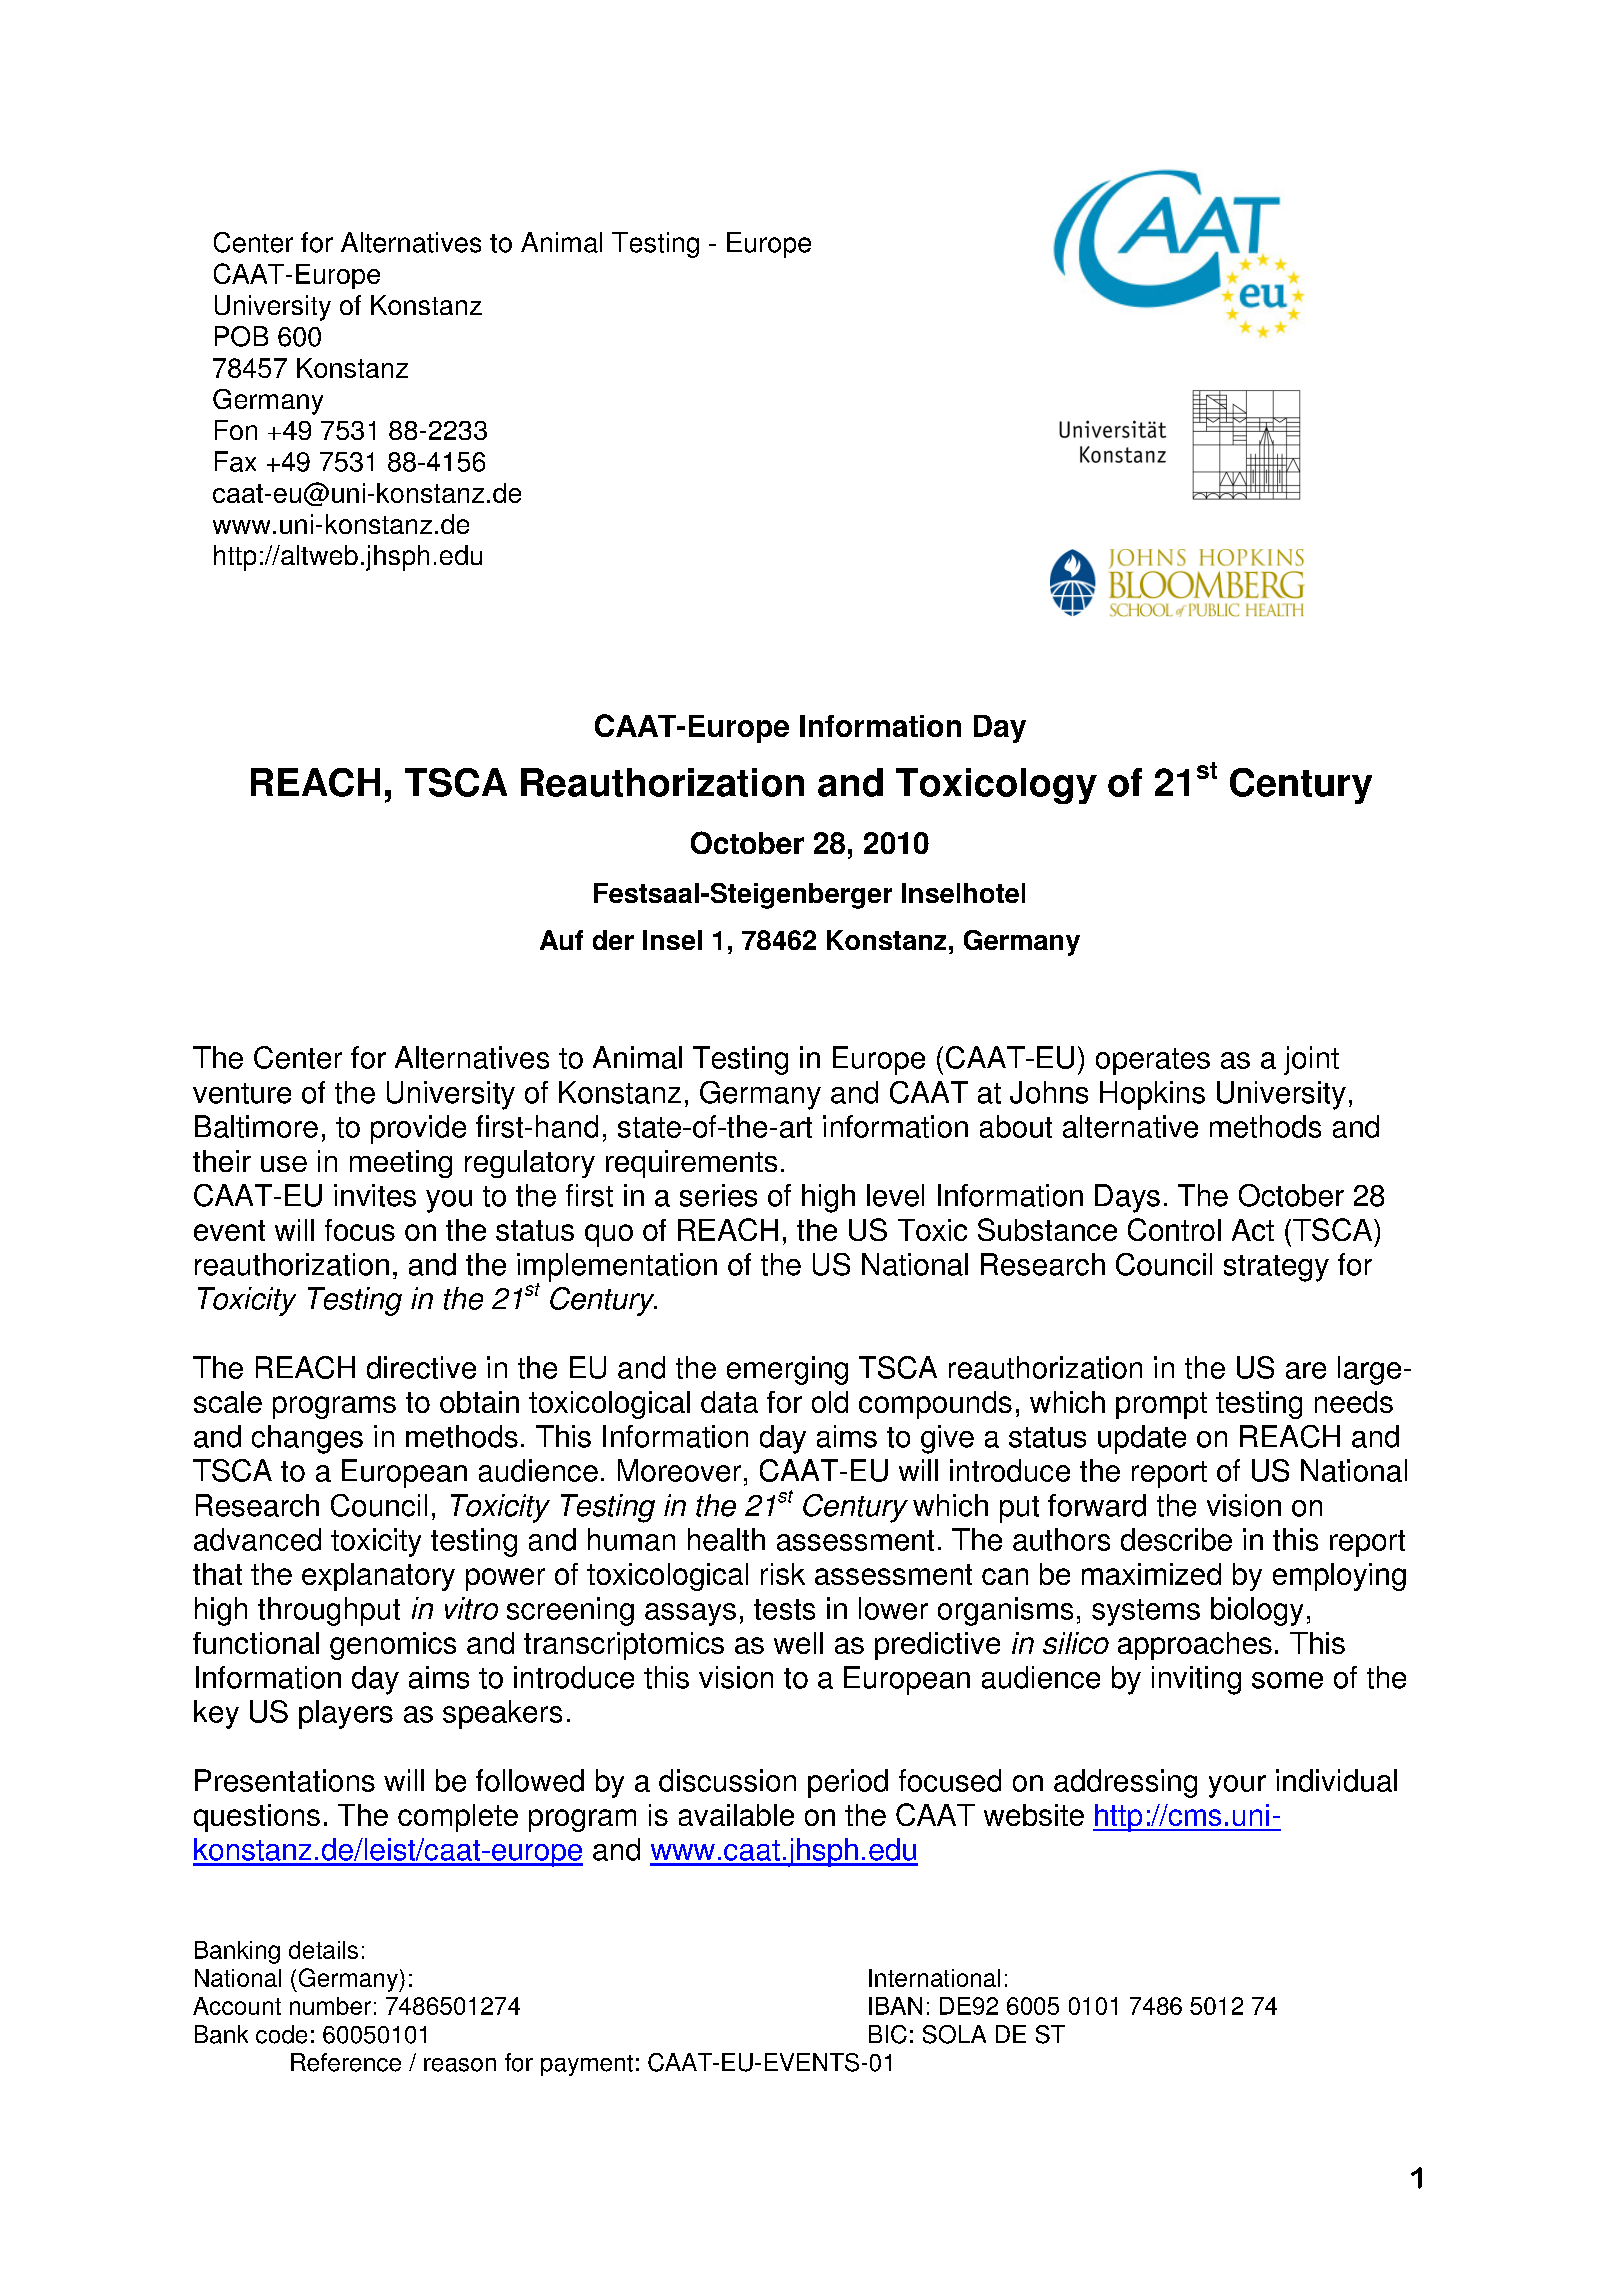  What do you see at coordinates (613, 940) in the screenshot?
I see `der` at bounding box center [613, 940].
